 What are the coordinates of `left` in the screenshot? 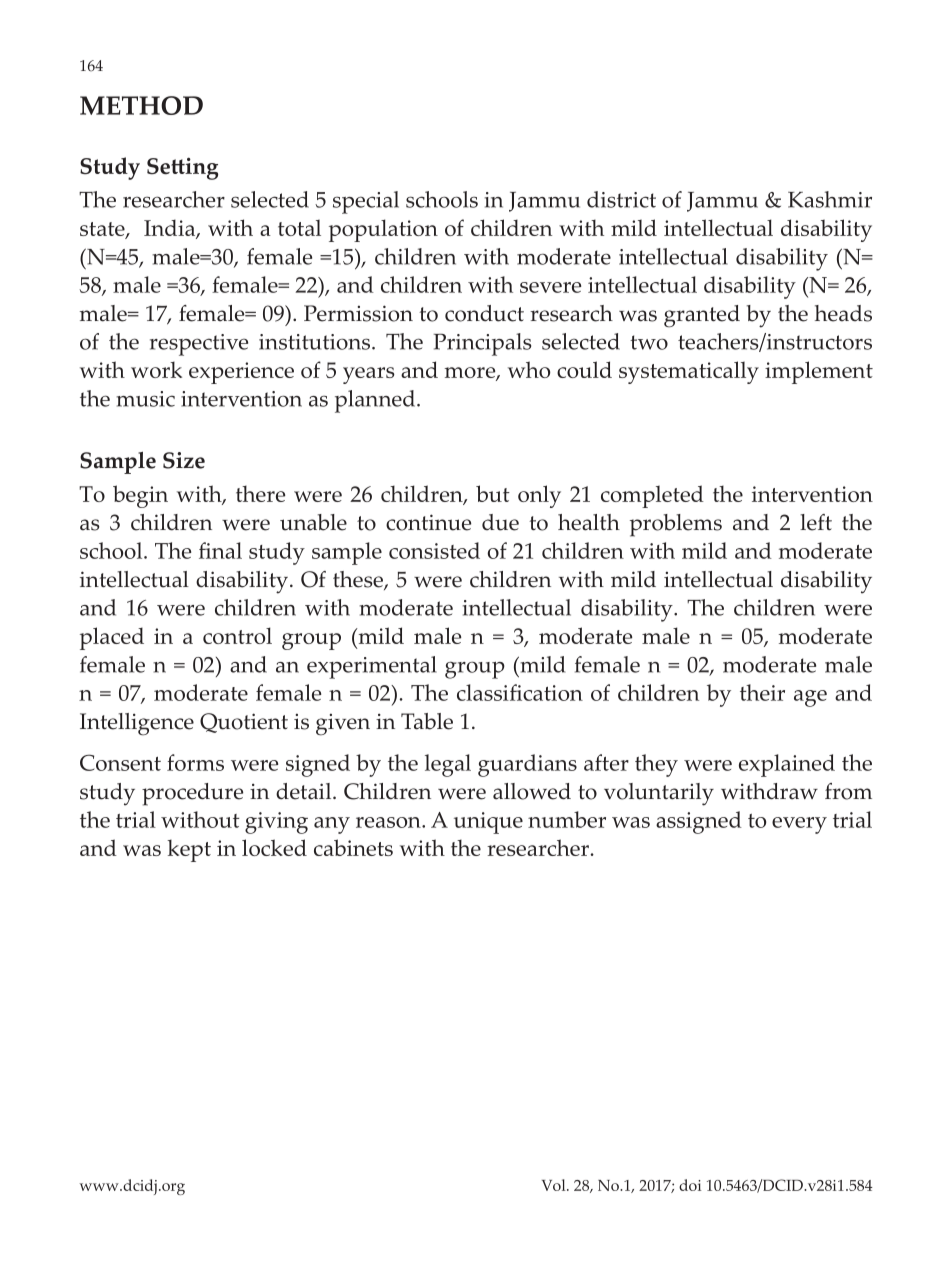 It's located at (816, 522).
